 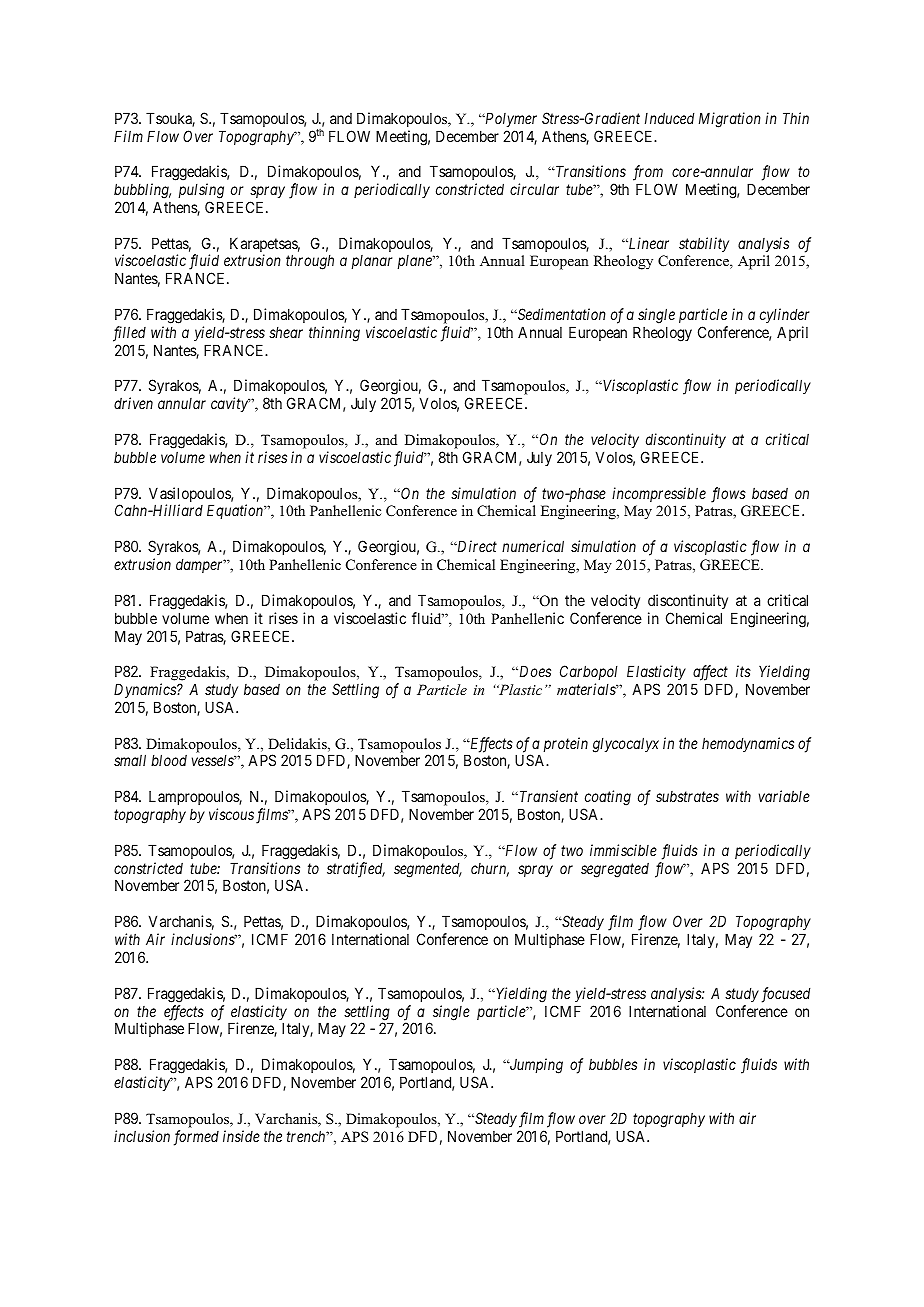 What do you see at coordinates (201, 191) in the screenshot?
I see `pulsing` at bounding box center [201, 191].
